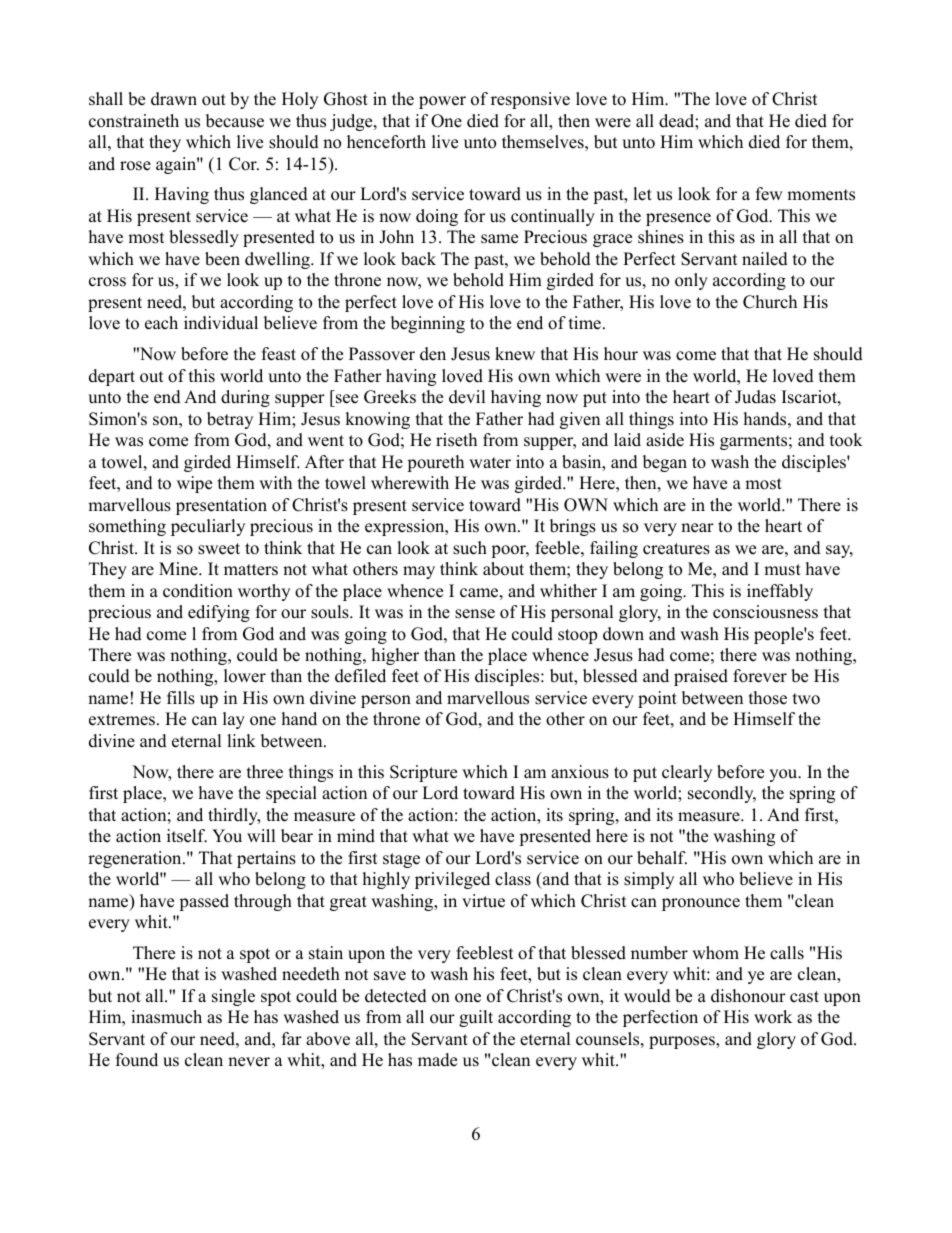  What do you see at coordinates (476, 1018) in the screenshot?
I see `guilt` at bounding box center [476, 1018].
